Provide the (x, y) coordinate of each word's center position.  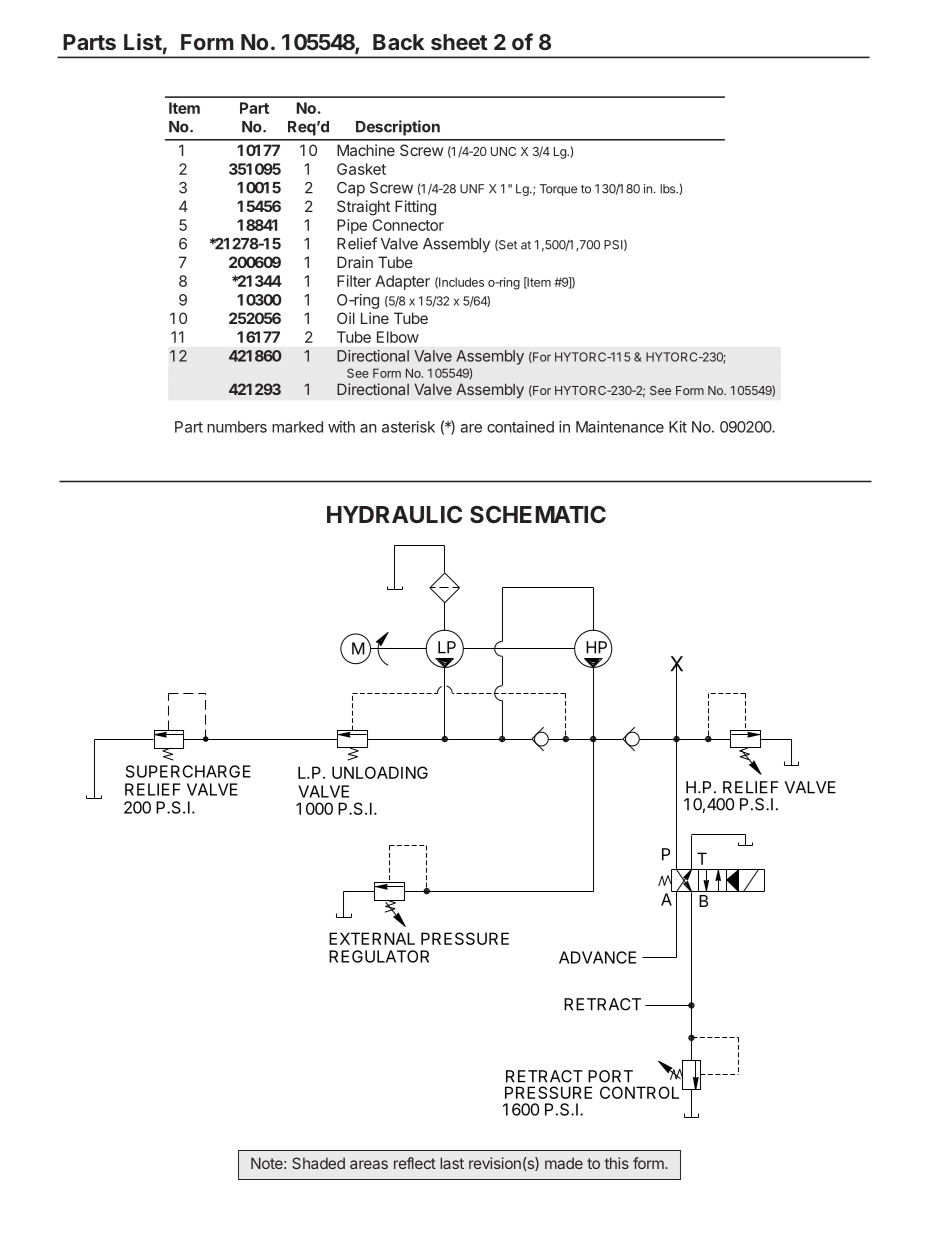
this (617, 1163)
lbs (669, 189)
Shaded (318, 1163)
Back (398, 42)
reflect (415, 1163)
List (143, 41)
